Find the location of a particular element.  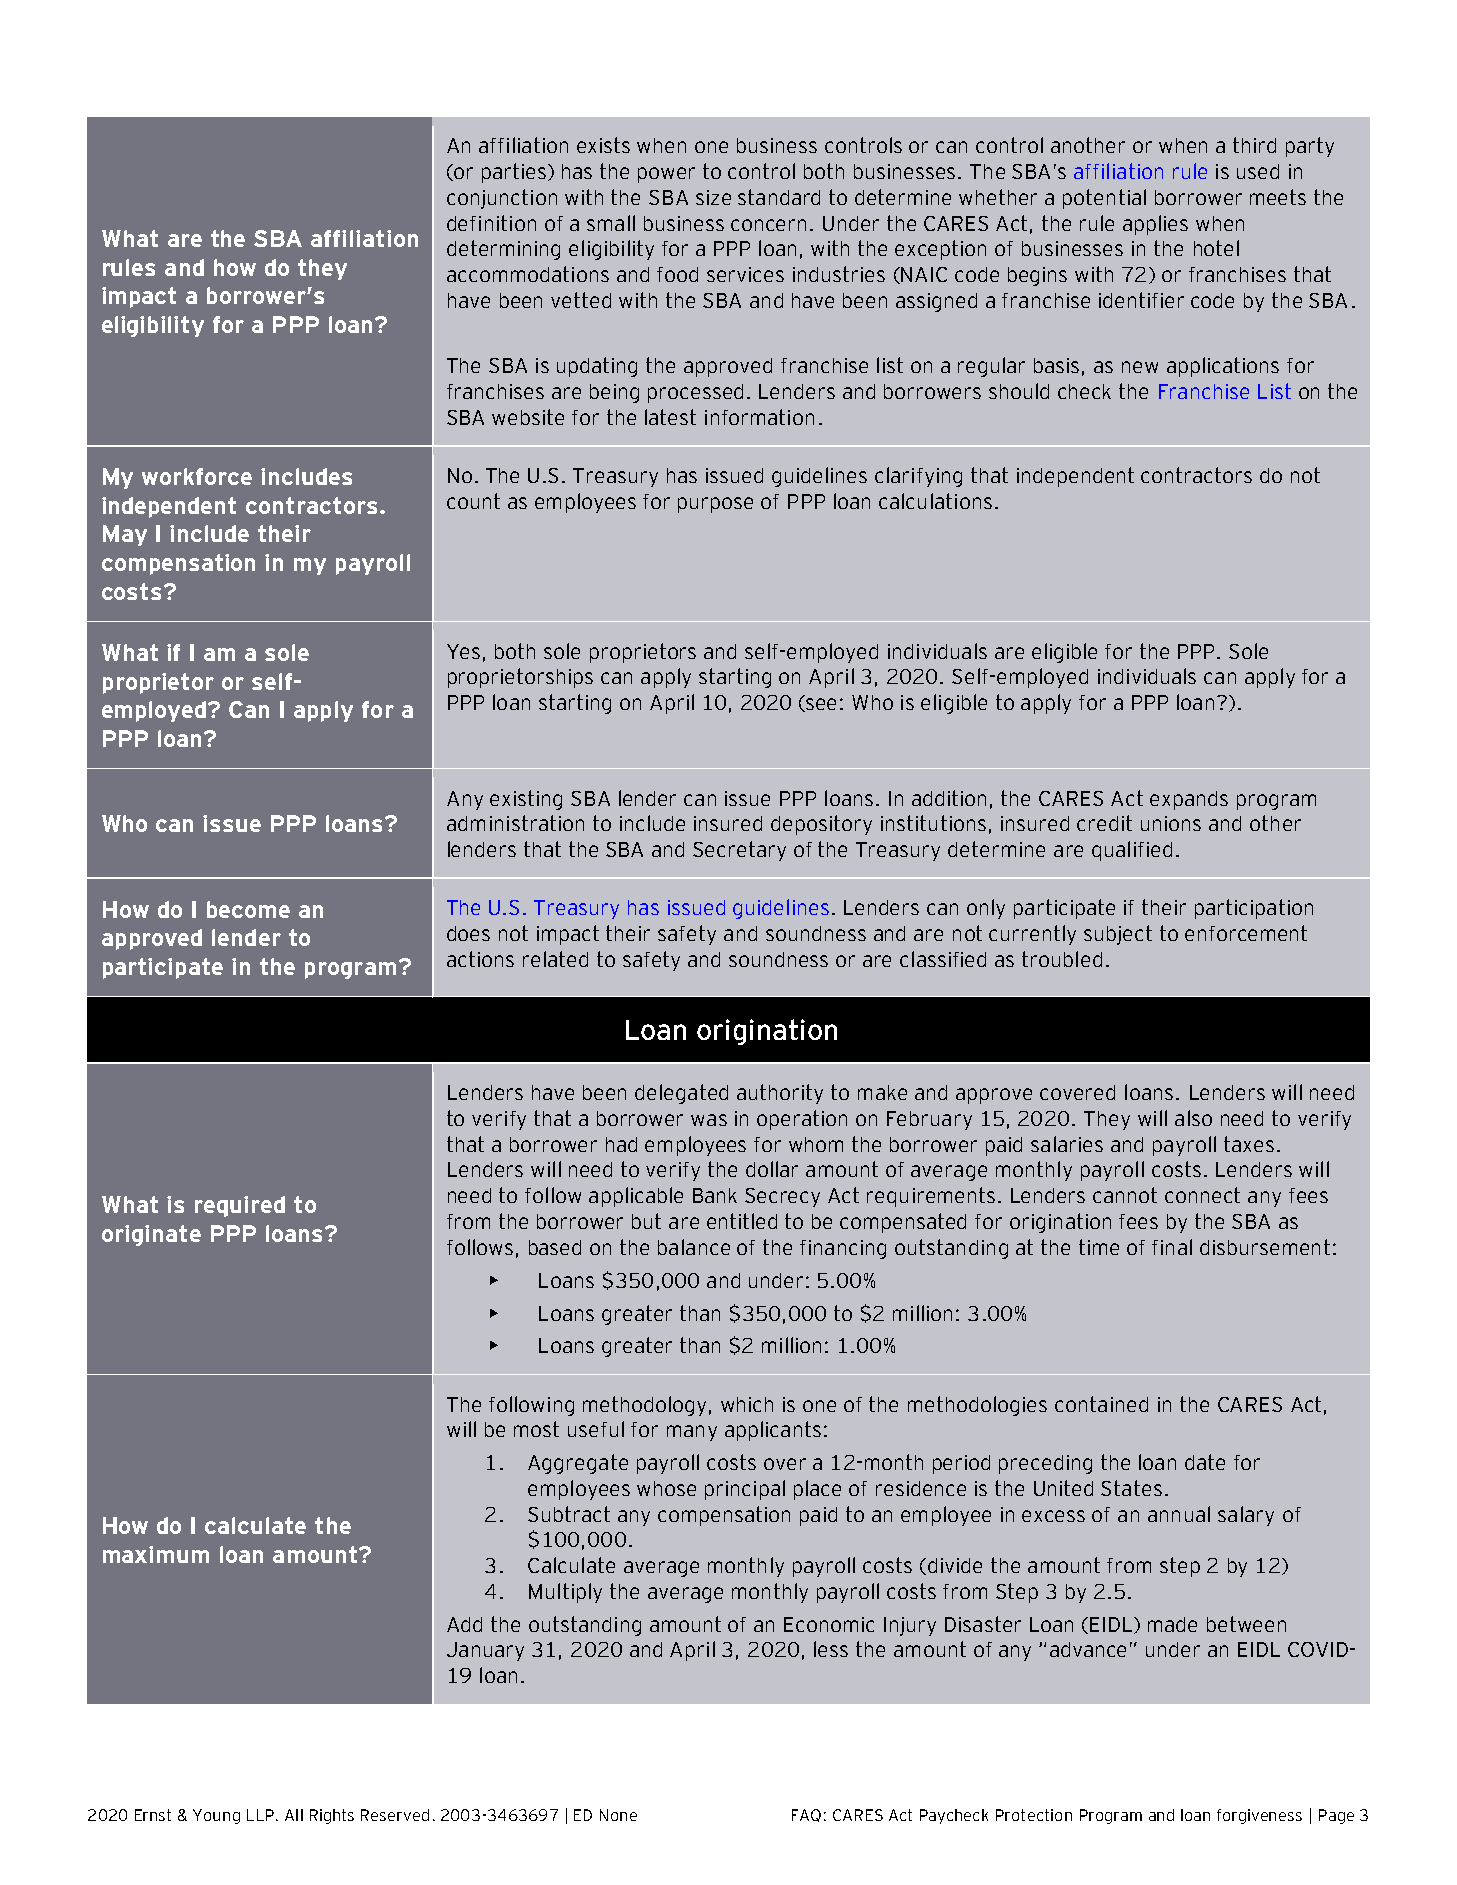

become is located at coordinates (248, 909).
